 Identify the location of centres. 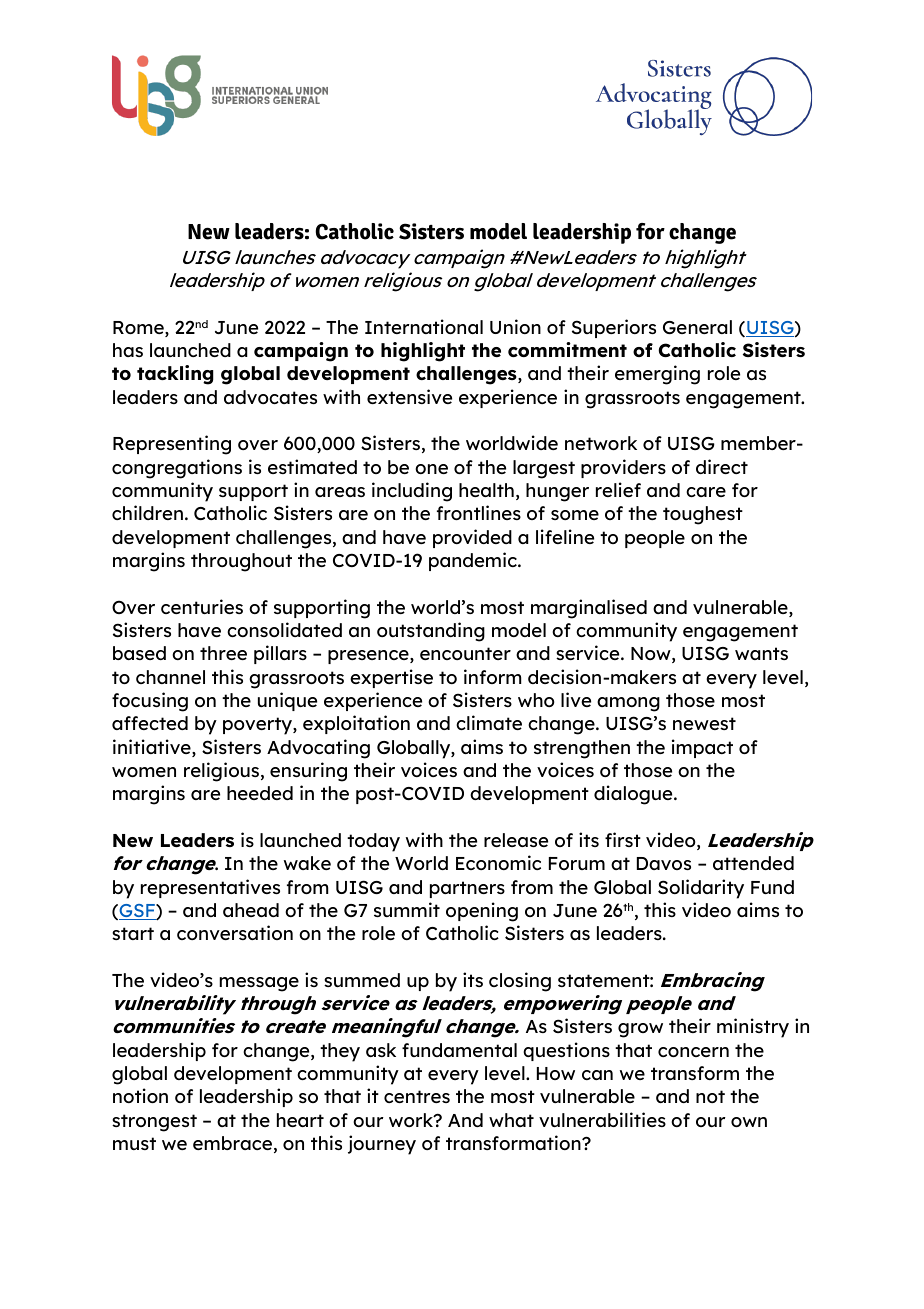
(417, 1096).
